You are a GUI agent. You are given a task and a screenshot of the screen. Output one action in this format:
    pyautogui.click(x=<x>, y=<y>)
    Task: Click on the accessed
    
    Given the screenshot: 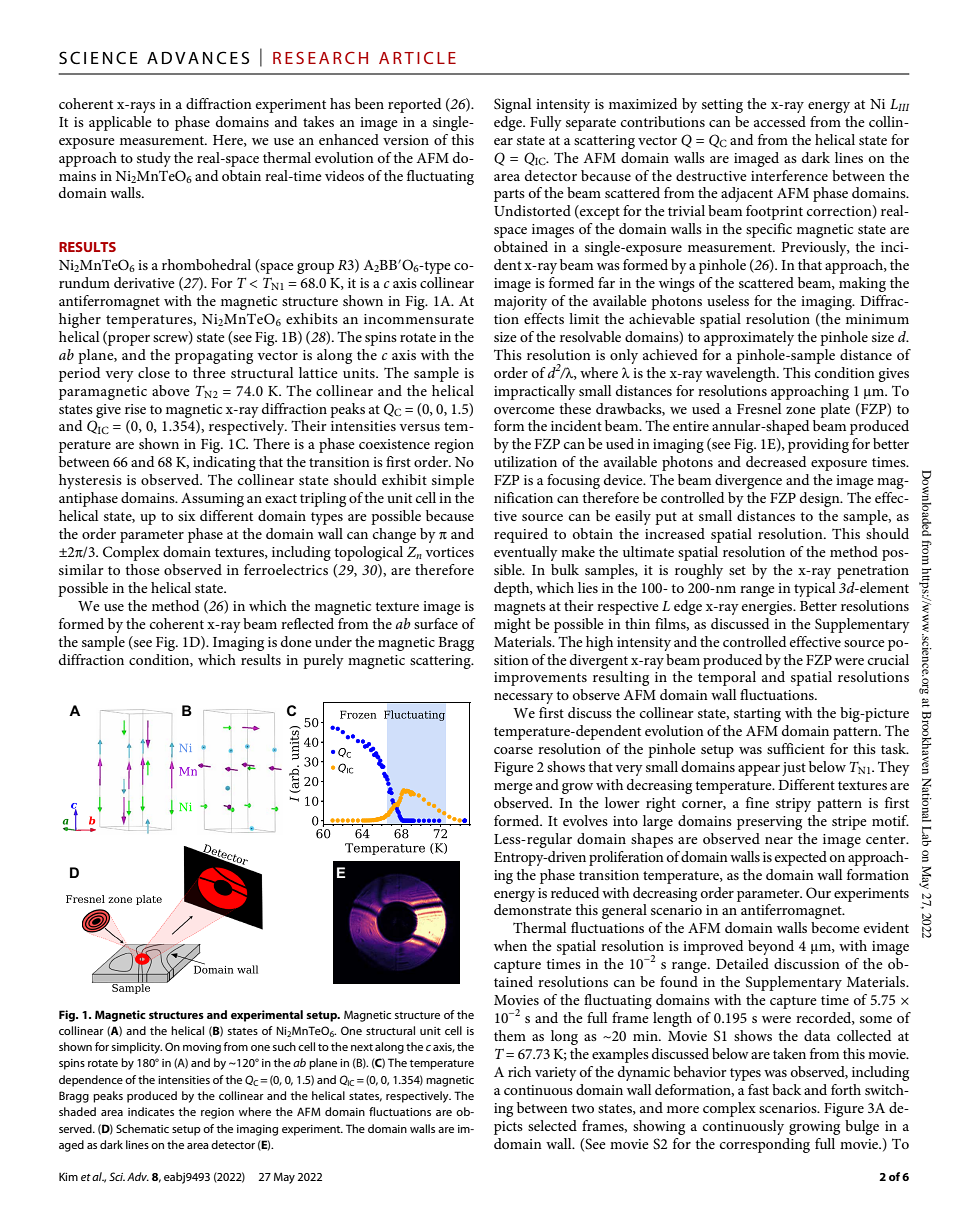 What is the action you would take?
    pyautogui.click(x=780, y=121)
